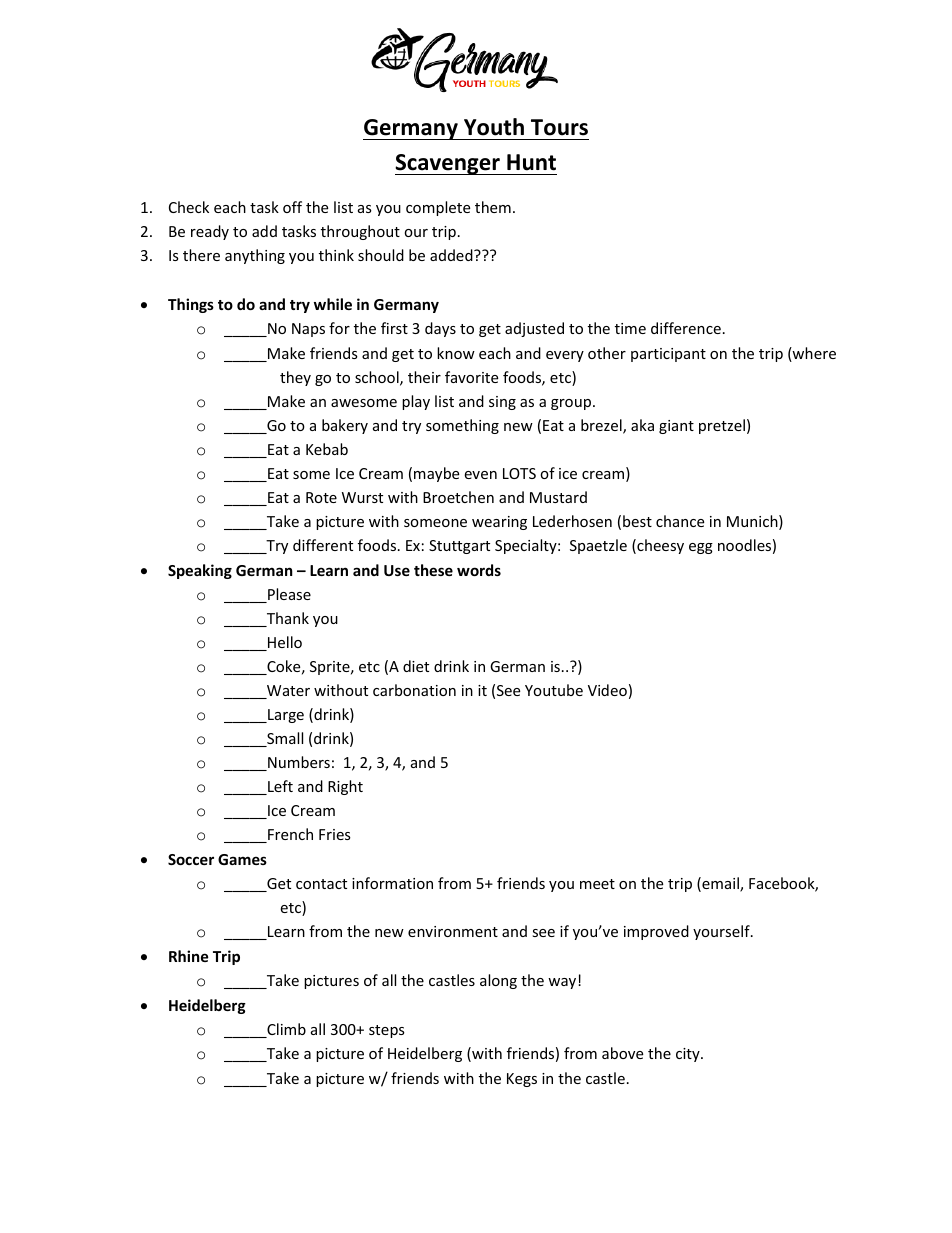  Describe the element at coordinates (689, 1055) in the screenshot. I see `city` at that location.
